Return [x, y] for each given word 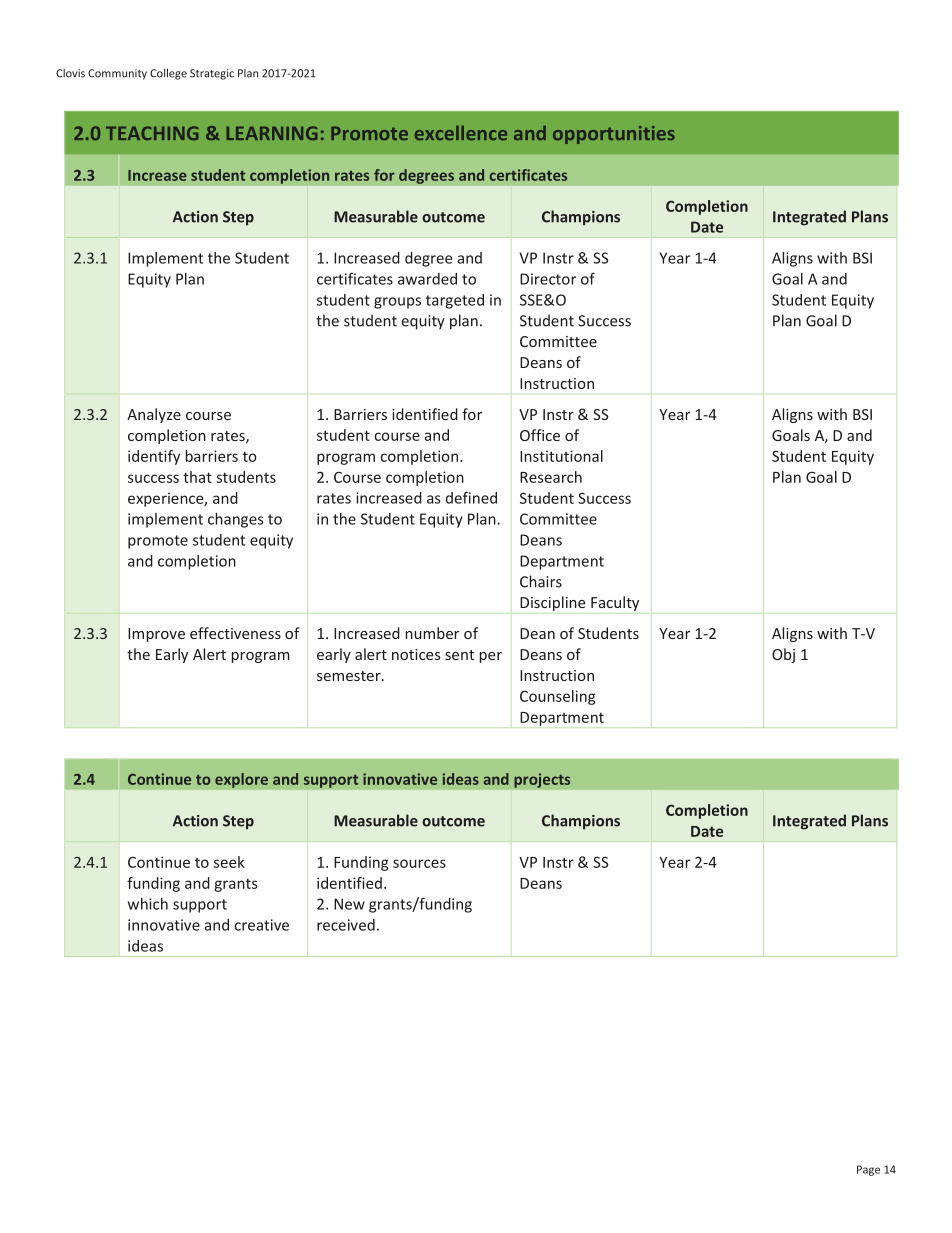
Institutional [561, 456]
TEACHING [152, 133]
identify [154, 457]
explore [241, 780]
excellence [461, 132]
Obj [783, 655]
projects [542, 780]
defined [471, 498]
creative [261, 925]
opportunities [614, 135]
